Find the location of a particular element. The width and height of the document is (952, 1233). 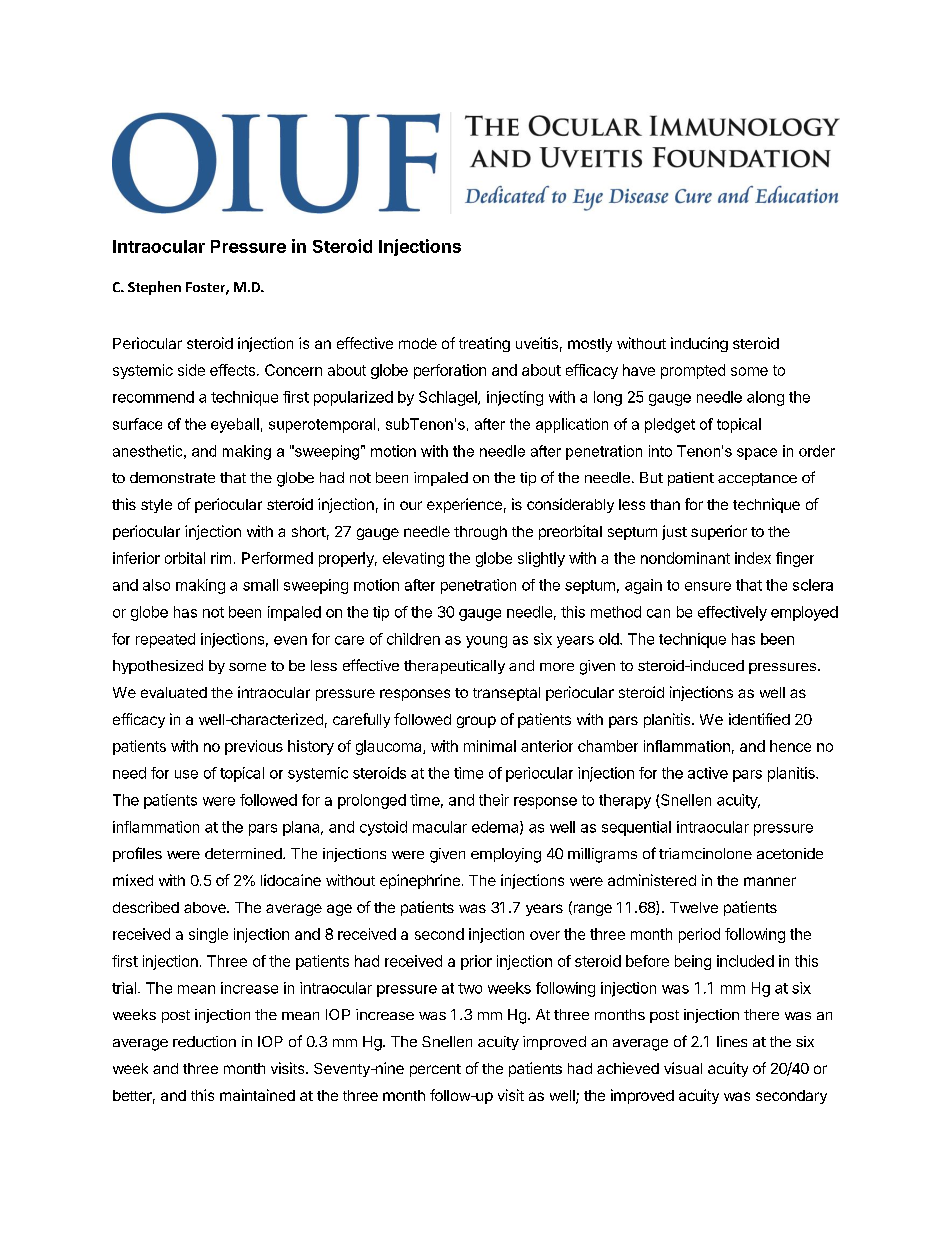

reduction is located at coordinates (204, 1041).
